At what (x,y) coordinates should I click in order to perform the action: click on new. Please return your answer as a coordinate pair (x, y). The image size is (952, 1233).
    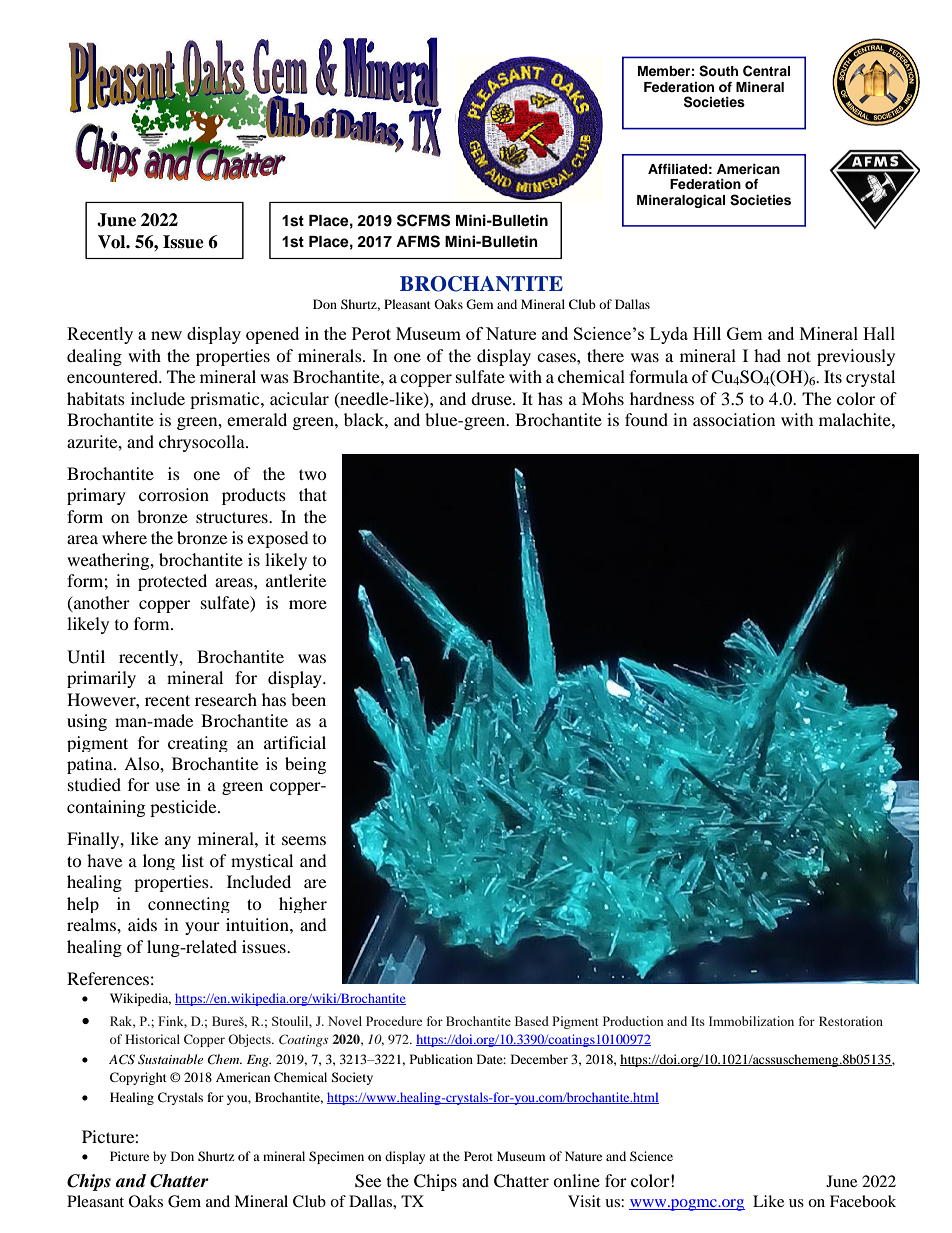
    Looking at the image, I should click on (166, 335).
